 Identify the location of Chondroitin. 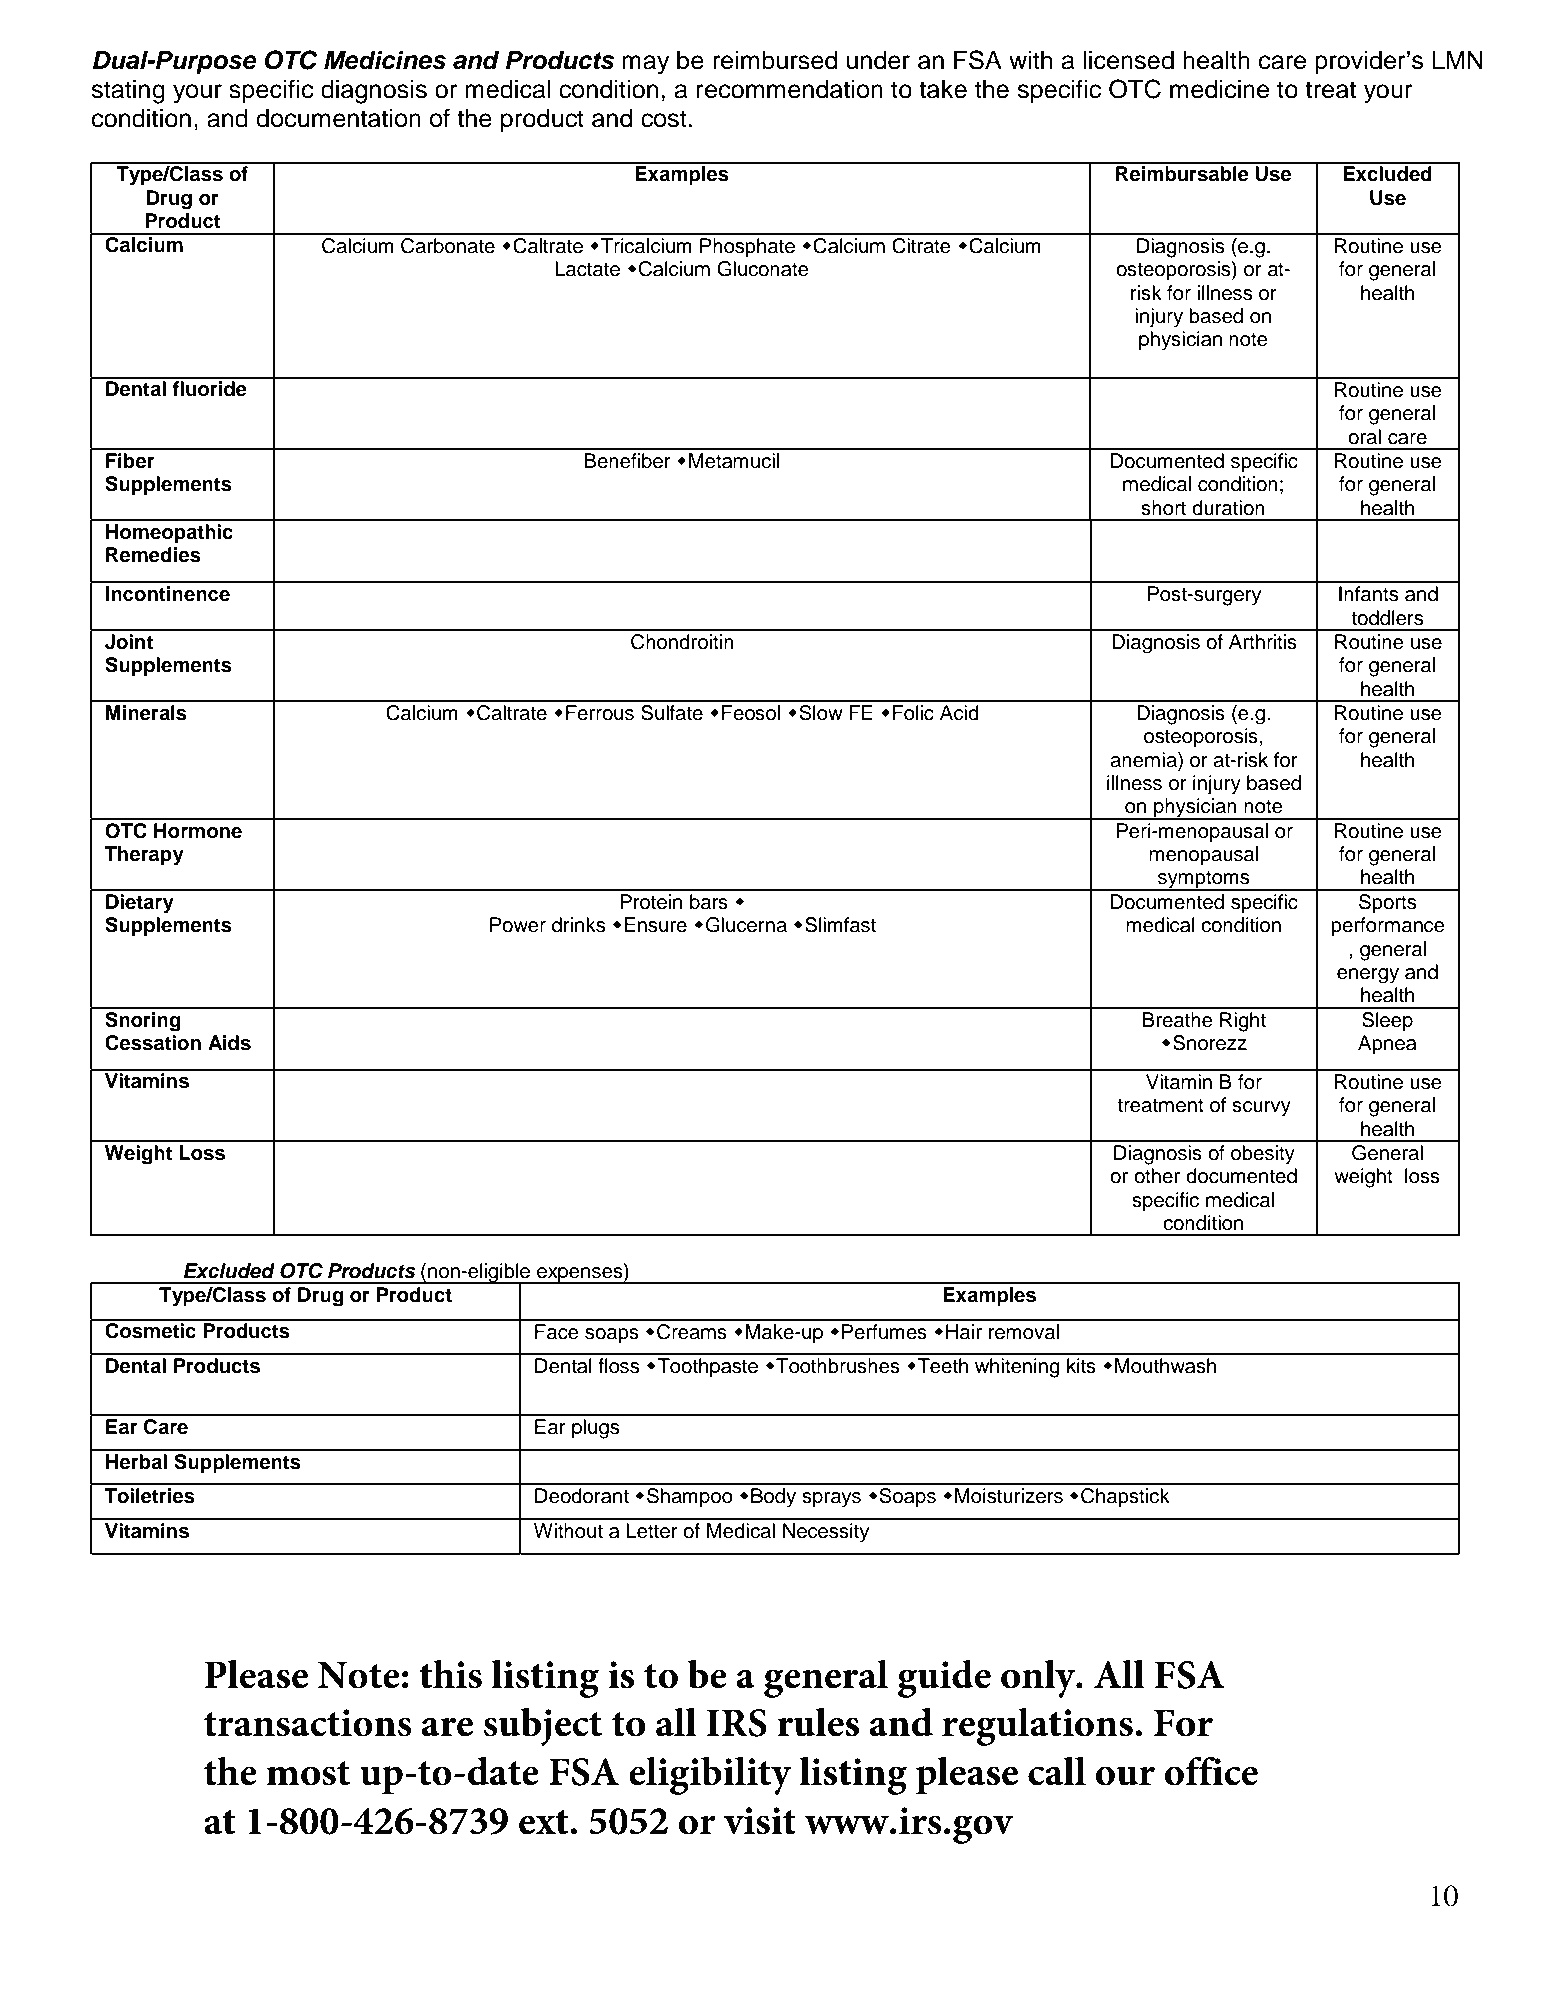
(682, 642).
